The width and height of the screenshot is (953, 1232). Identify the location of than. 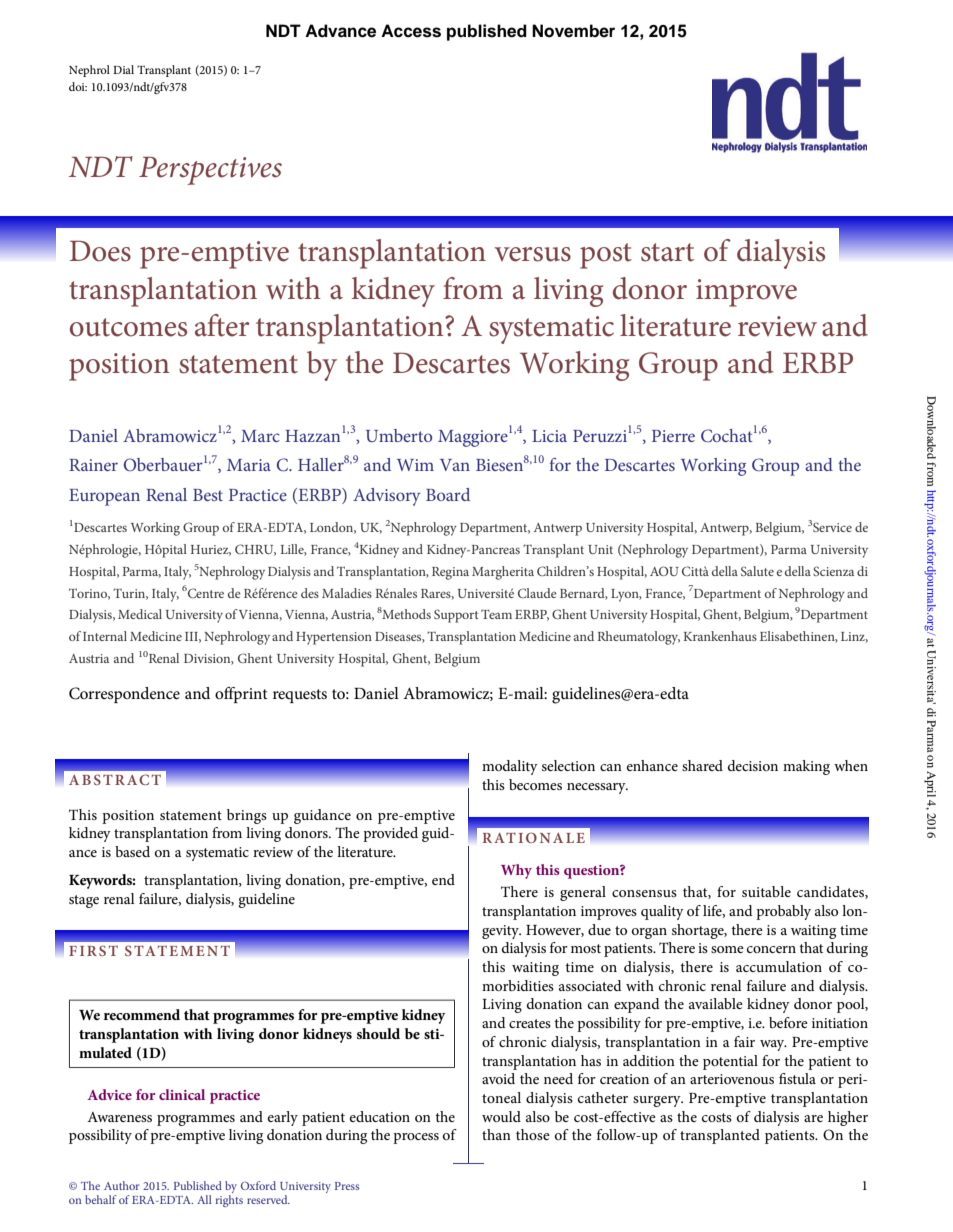
(496, 1134).
